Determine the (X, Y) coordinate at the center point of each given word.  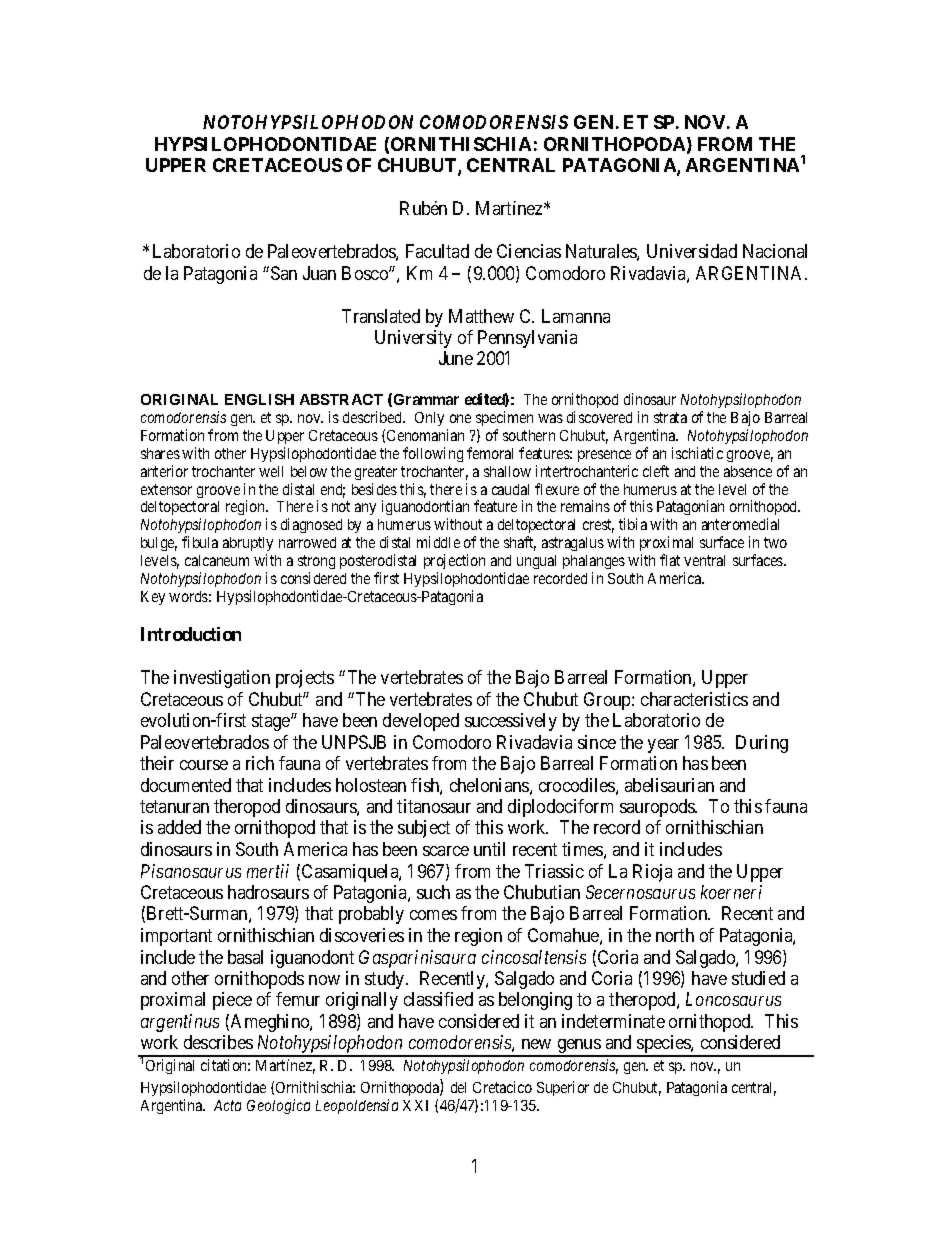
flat (670, 560)
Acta (227, 1105)
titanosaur (434, 806)
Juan (319, 273)
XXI (415, 1105)
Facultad (437, 251)
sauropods (658, 808)
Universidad (692, 251)
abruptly (248, 546)
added (179, 827)
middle (438, 542)
